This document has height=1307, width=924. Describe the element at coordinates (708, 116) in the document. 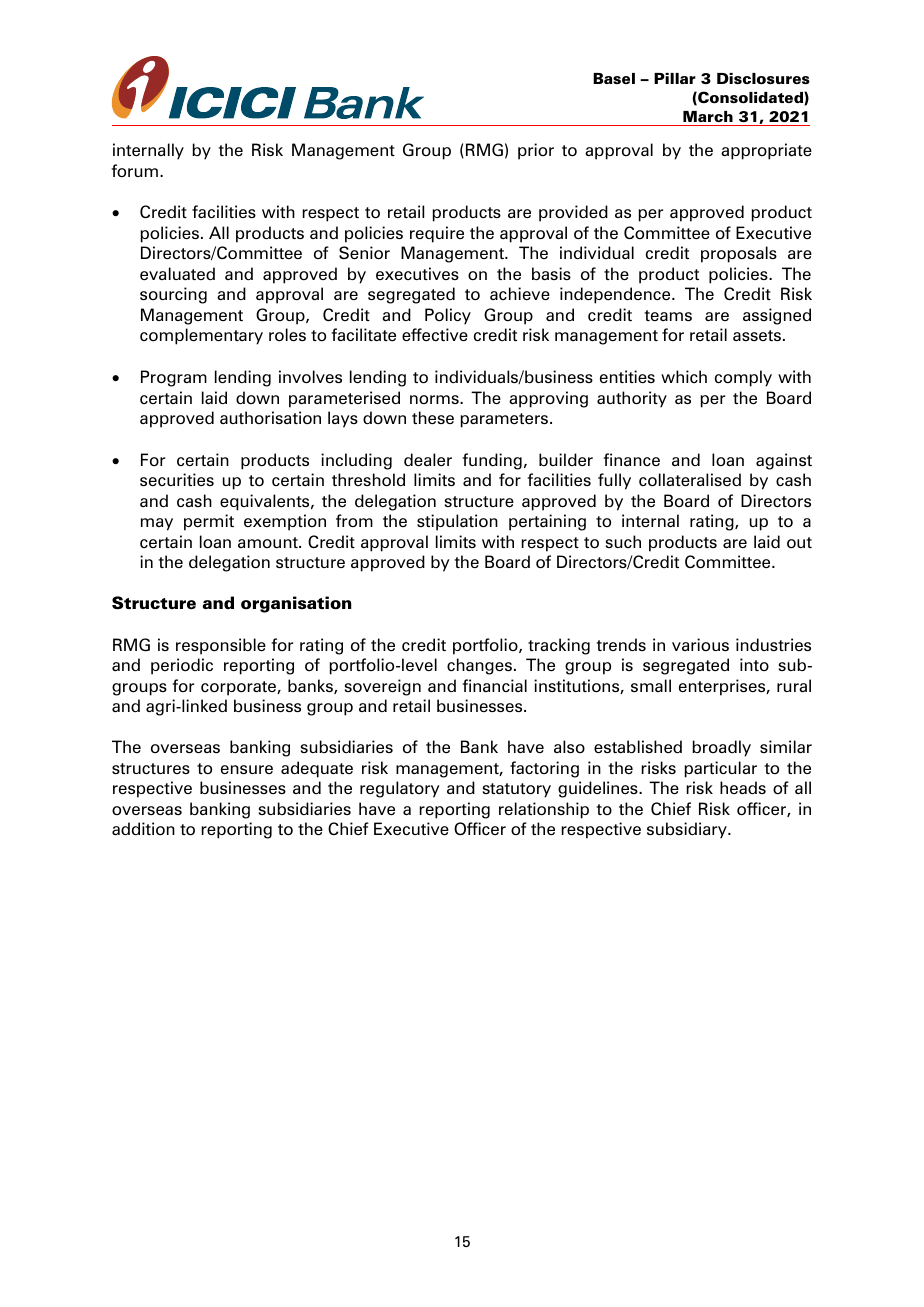

I see `March` at that location.
